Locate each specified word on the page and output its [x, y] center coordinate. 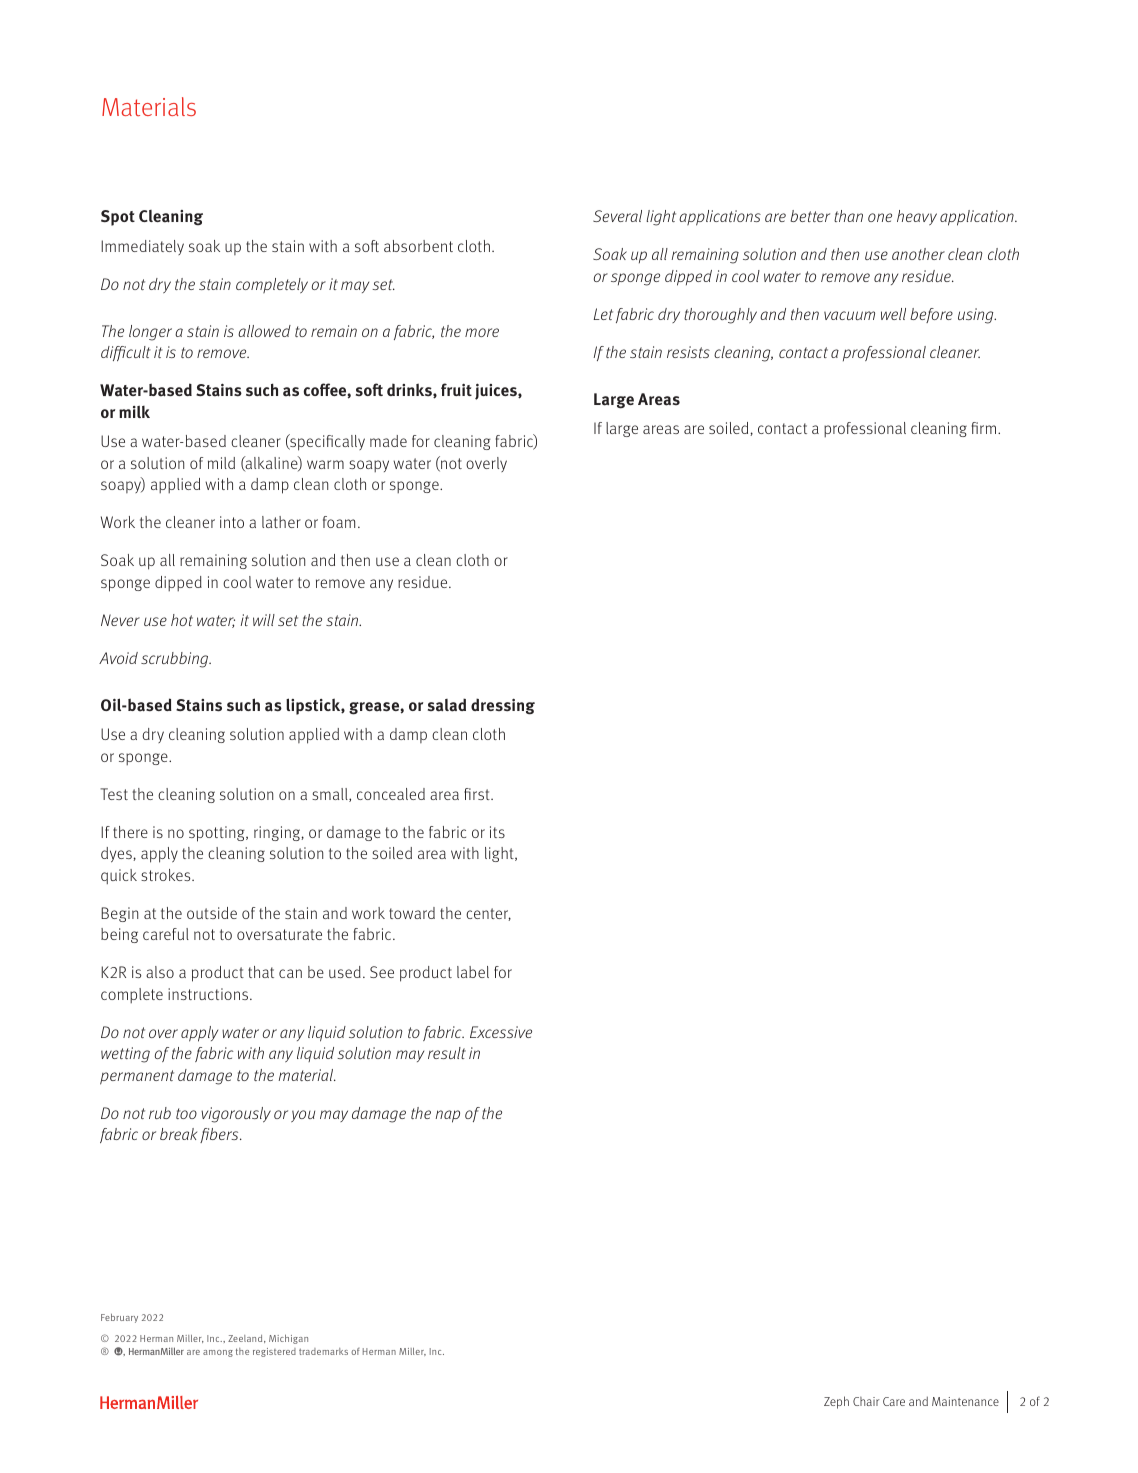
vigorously [236, 1115]
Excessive [501, 1032]
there [130, 832]
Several [617, 216]
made [388, 441]
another [918, 254]
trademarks [323, 1351]
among [218, 1353]
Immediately [142, 247]
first [478, 794]
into [232, 522]
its [497, 832]
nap [447, 1116]
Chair [866, 1401]
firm [985, 428]
